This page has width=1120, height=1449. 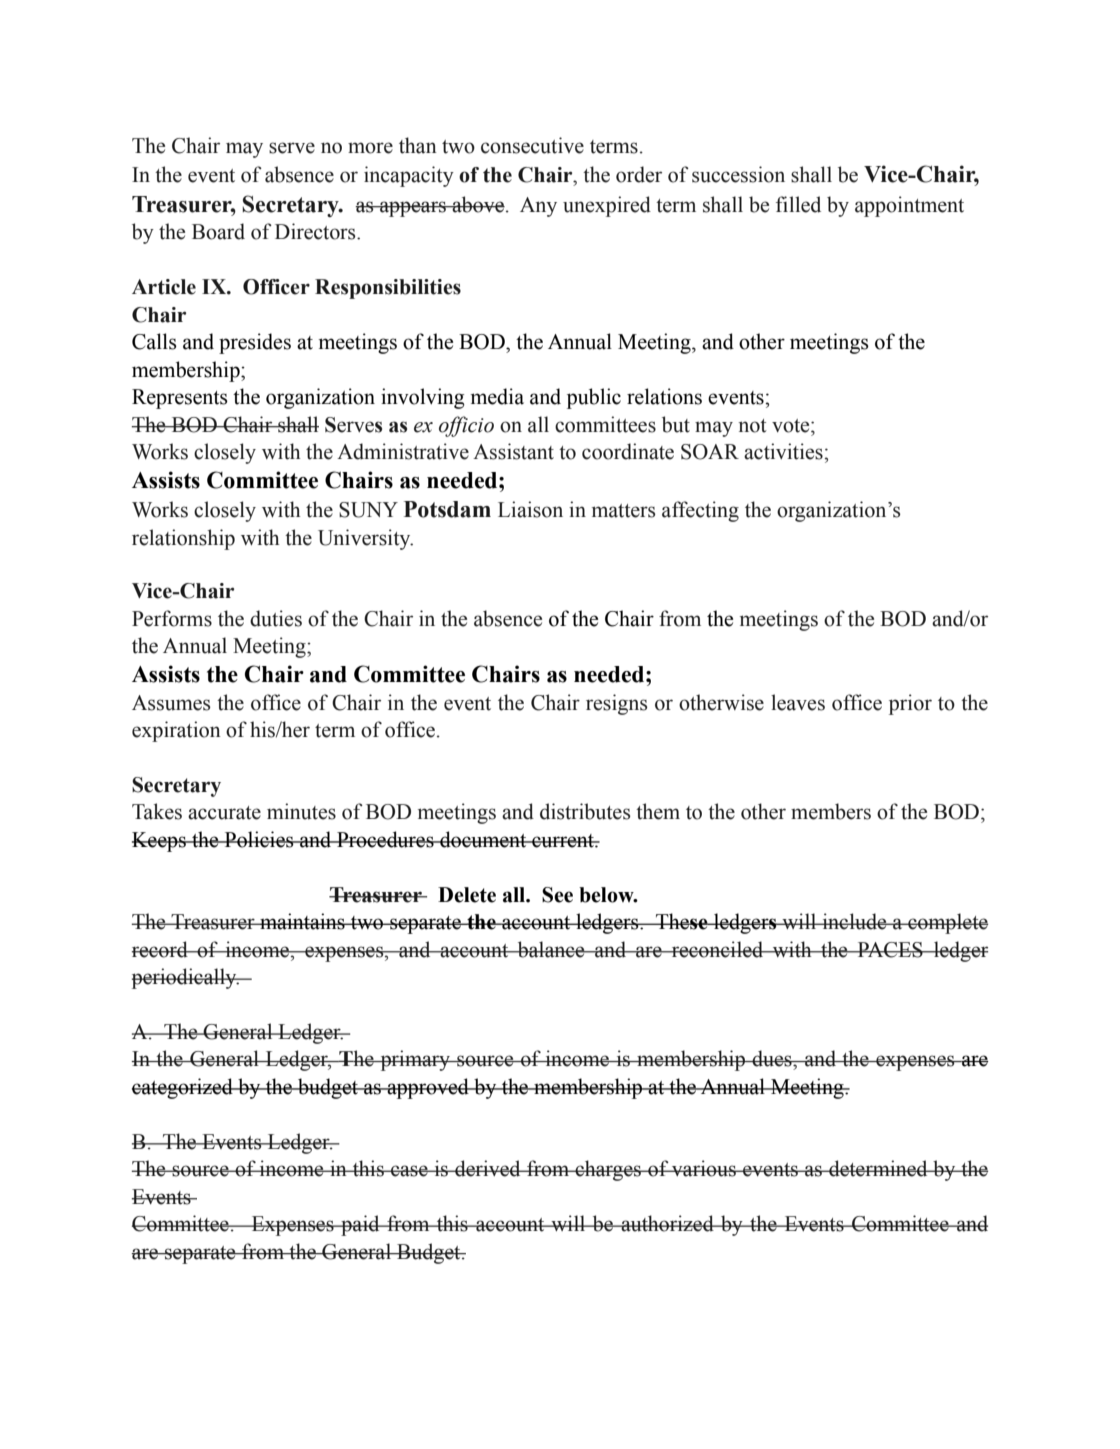 What do you see at coordinates (854, 921) in the page?
I see `include` at bounding box center [854, 921].
